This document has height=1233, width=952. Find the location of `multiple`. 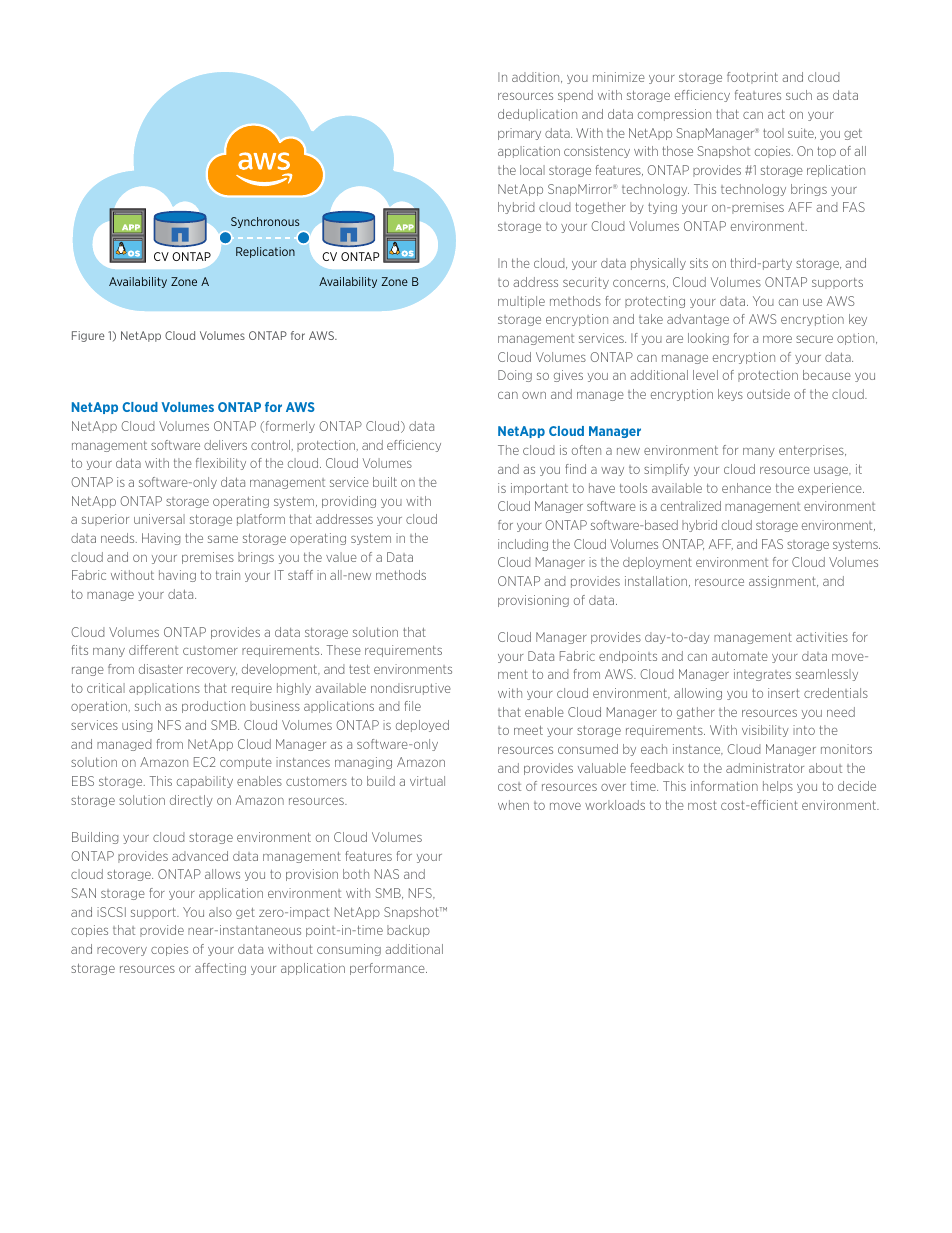

multiple is located at coordinates (521, 302).
